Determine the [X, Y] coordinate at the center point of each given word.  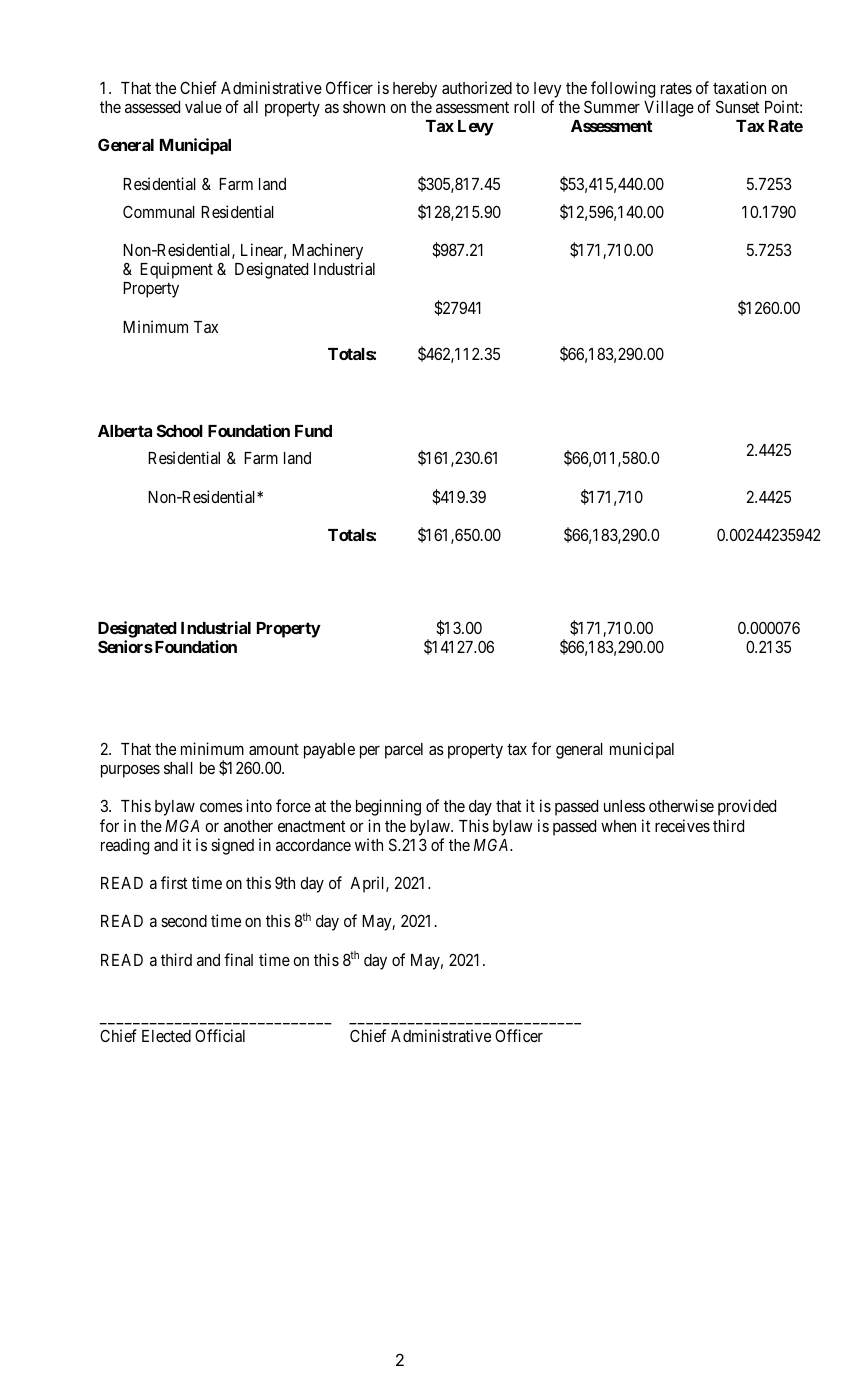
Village [669, 108]
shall [178, 768]
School [180, 430]
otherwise [681, 805]
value [203, 107]
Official [220, 1035]
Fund [313, 431]
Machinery [327, 253]
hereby [415, 90]
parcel [404, 751]
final [238, 959]
